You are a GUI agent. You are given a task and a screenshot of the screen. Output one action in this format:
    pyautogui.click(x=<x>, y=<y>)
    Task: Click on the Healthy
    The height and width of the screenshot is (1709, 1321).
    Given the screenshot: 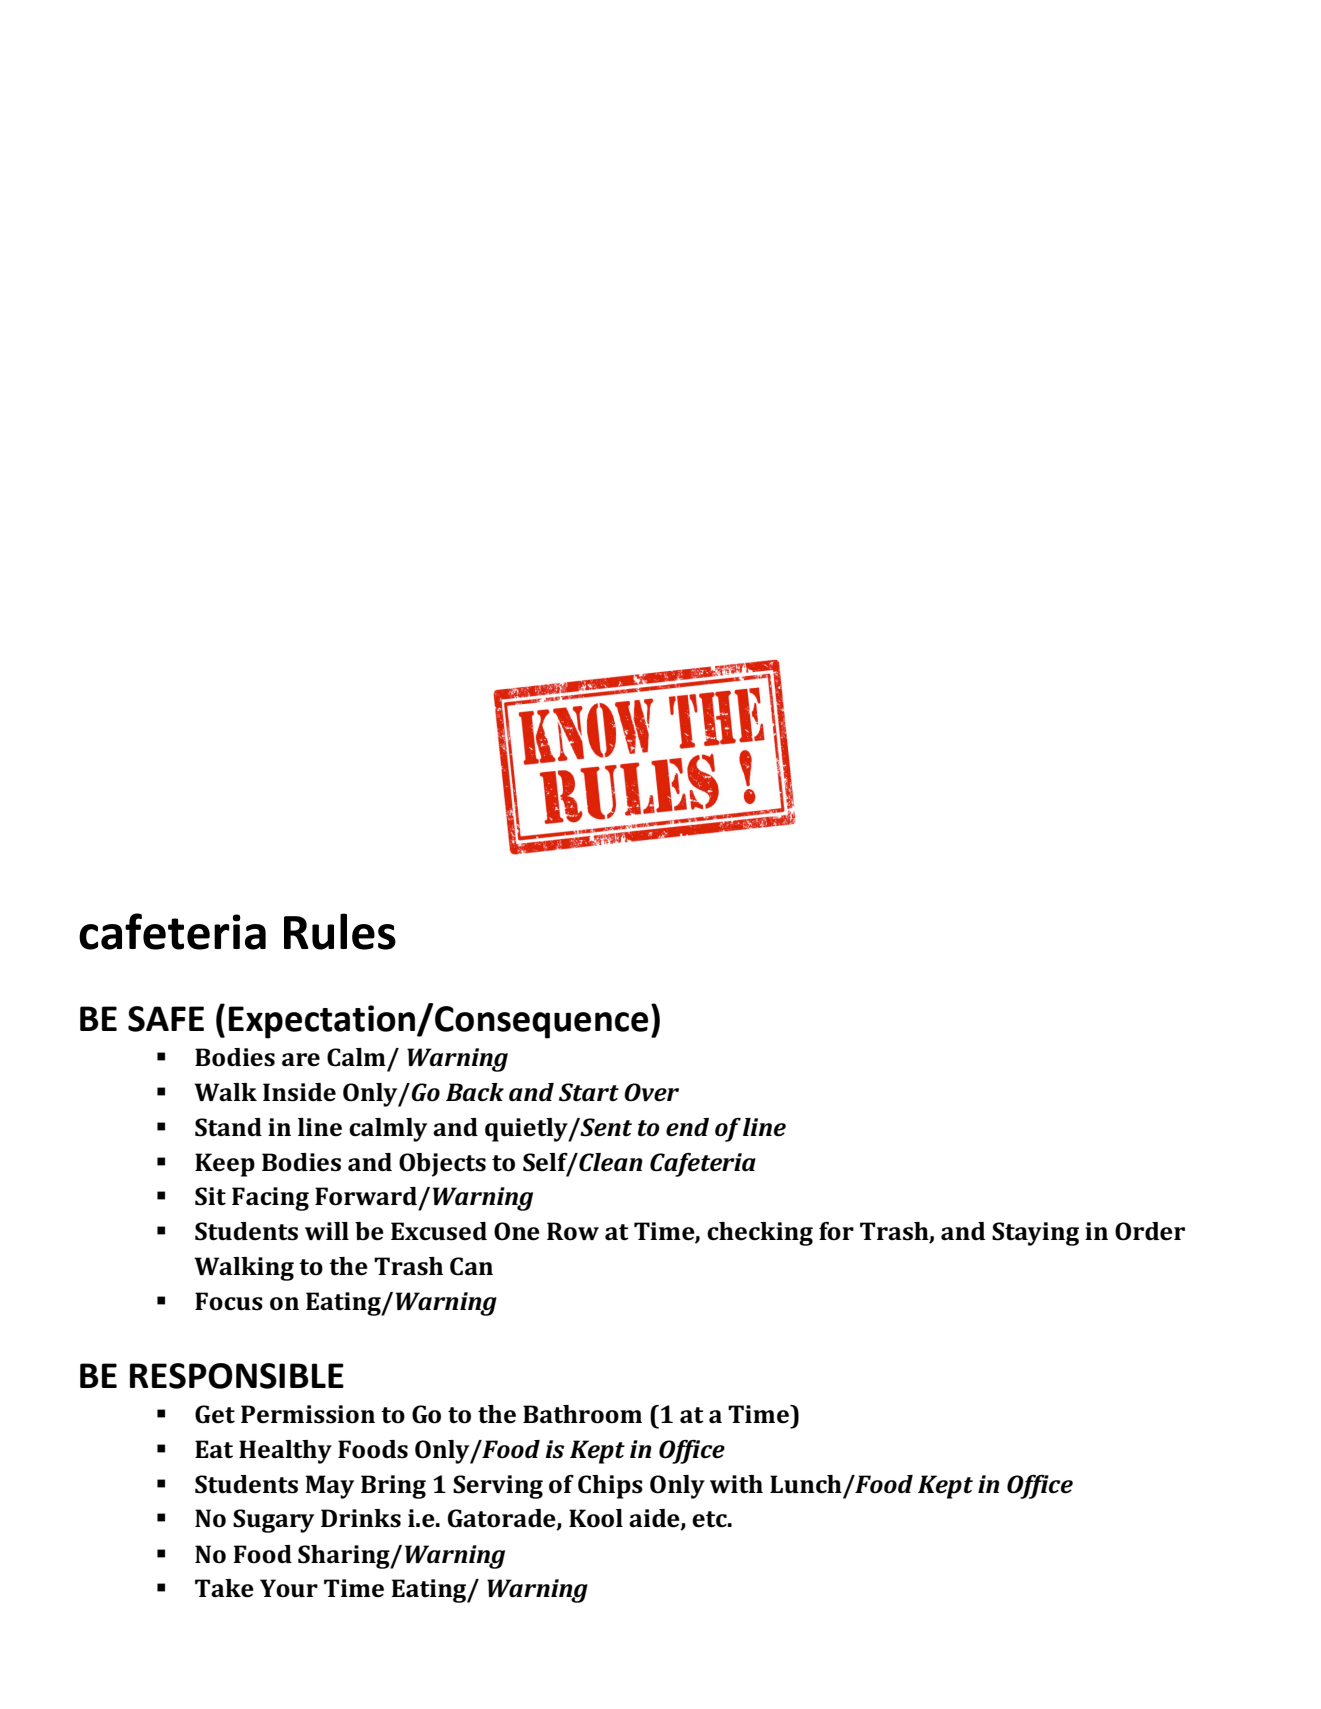 What is the action you would take?
    pyautogui.click(x=285, y=1452)
